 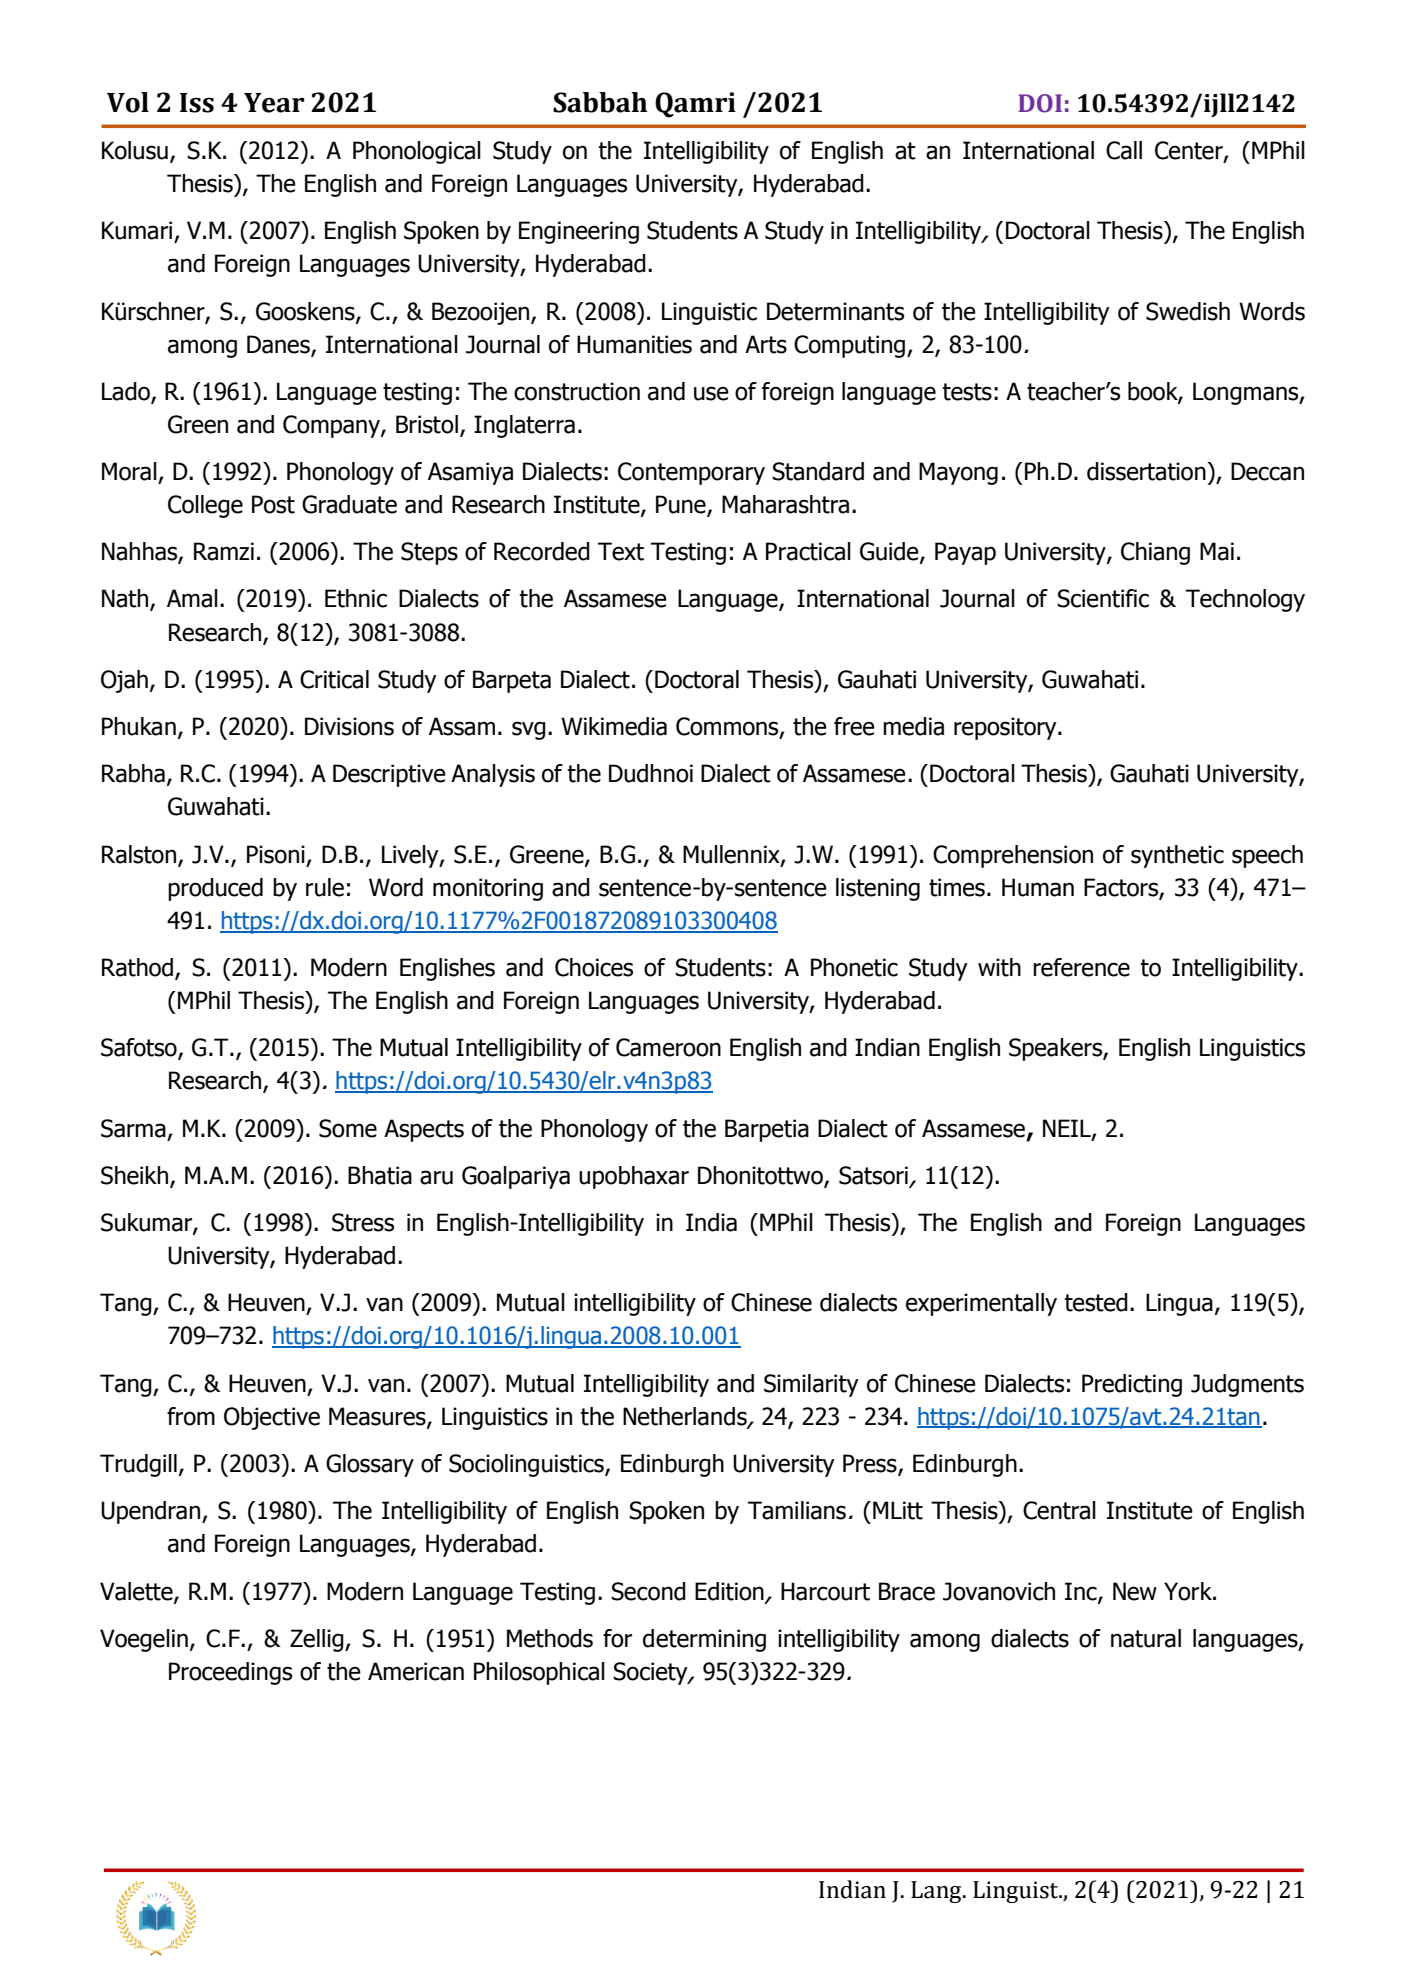 I want to click on Year, so click(x=274, y=103).
